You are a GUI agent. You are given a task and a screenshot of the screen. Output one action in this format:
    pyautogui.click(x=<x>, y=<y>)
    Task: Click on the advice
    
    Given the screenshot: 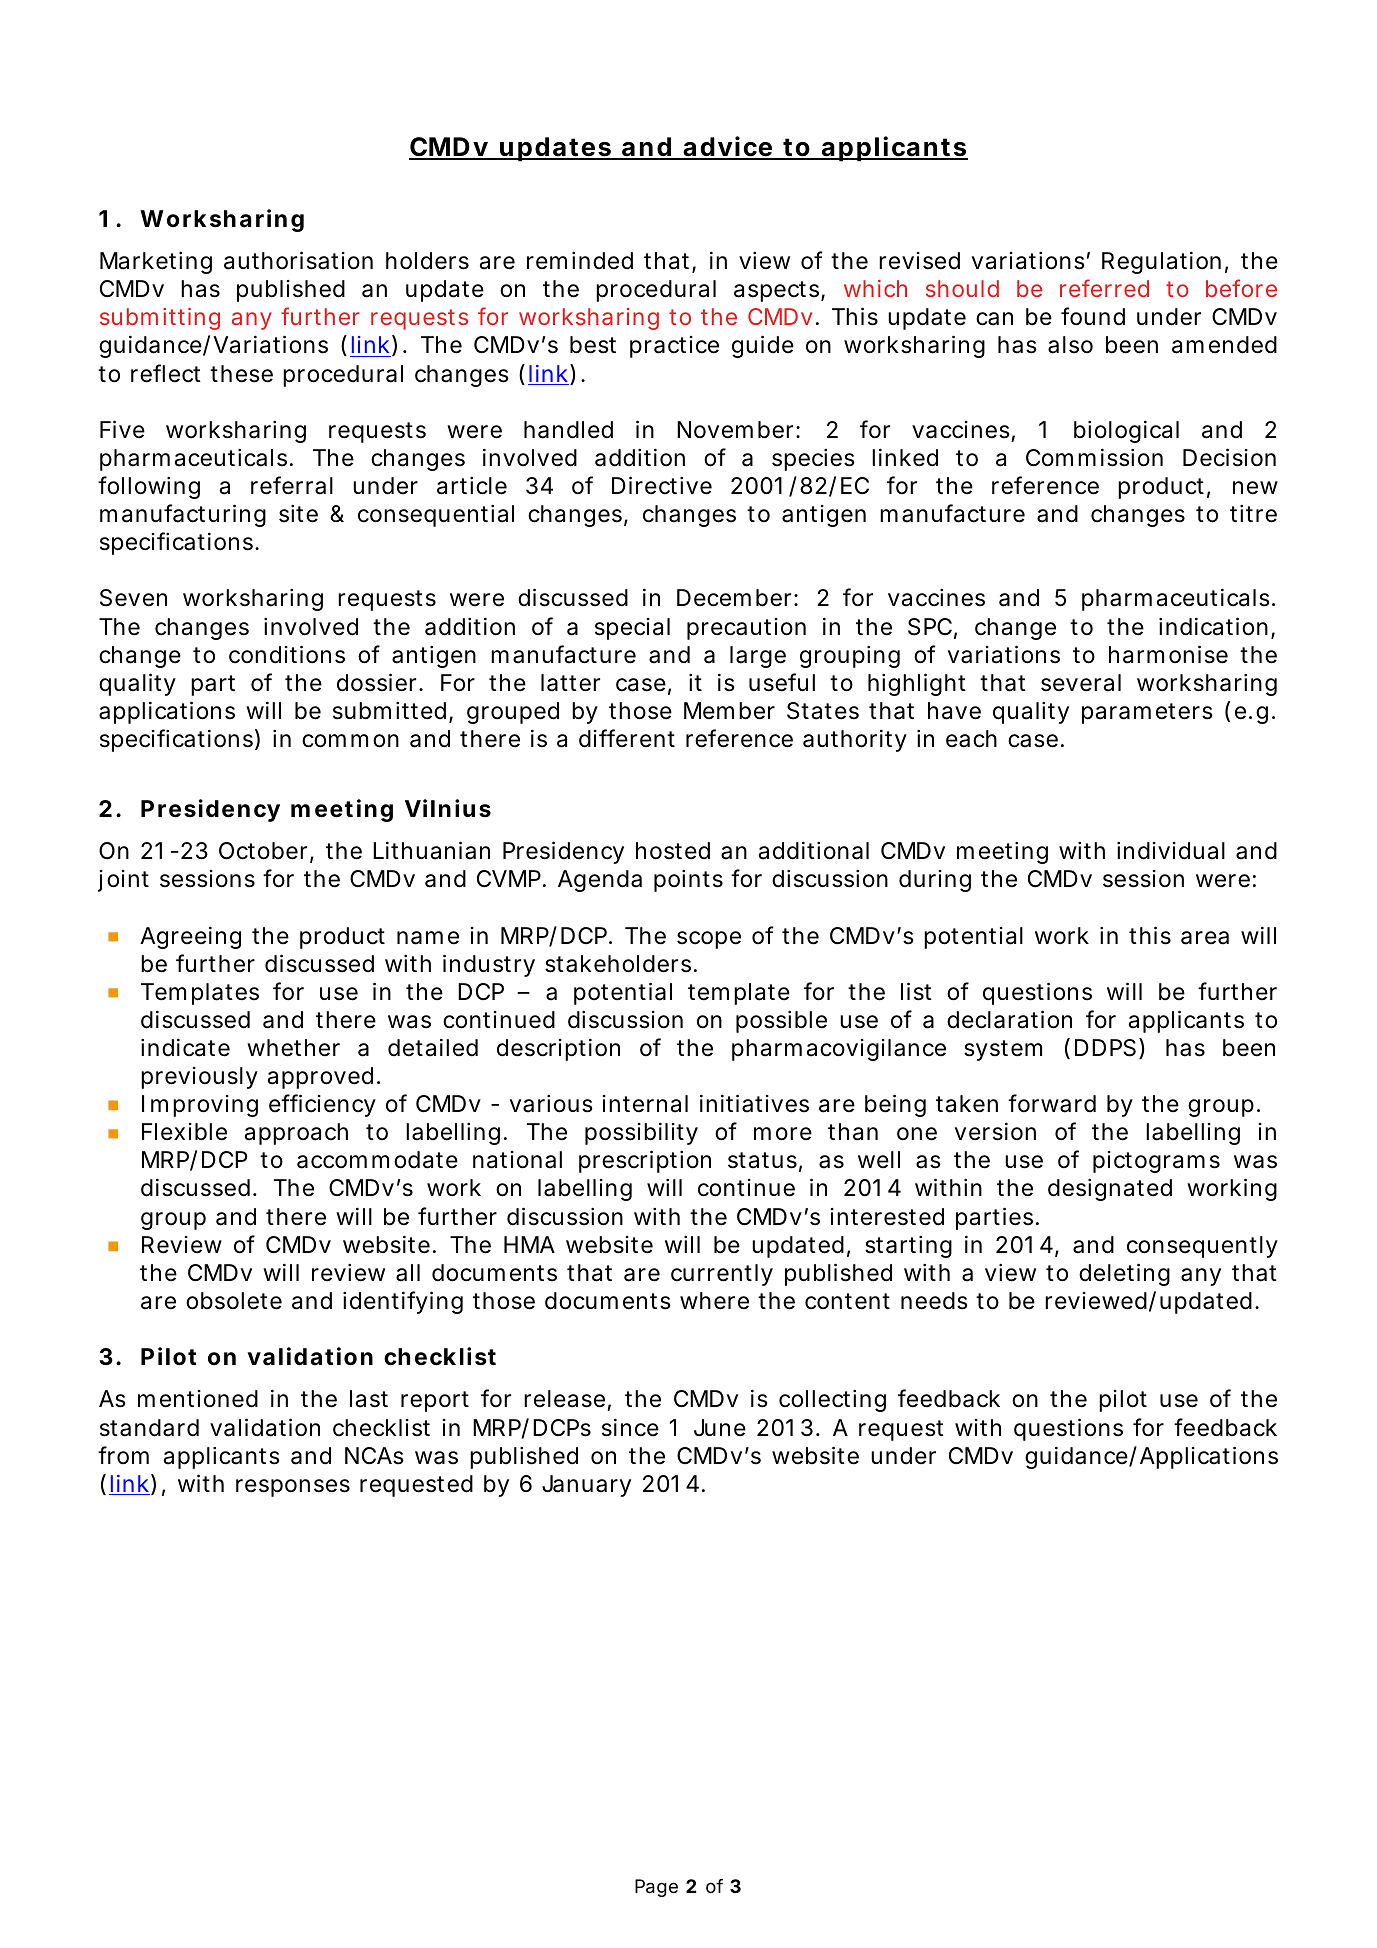 What is the action you would take?
    pyautogui.click(x=727, y=147)
